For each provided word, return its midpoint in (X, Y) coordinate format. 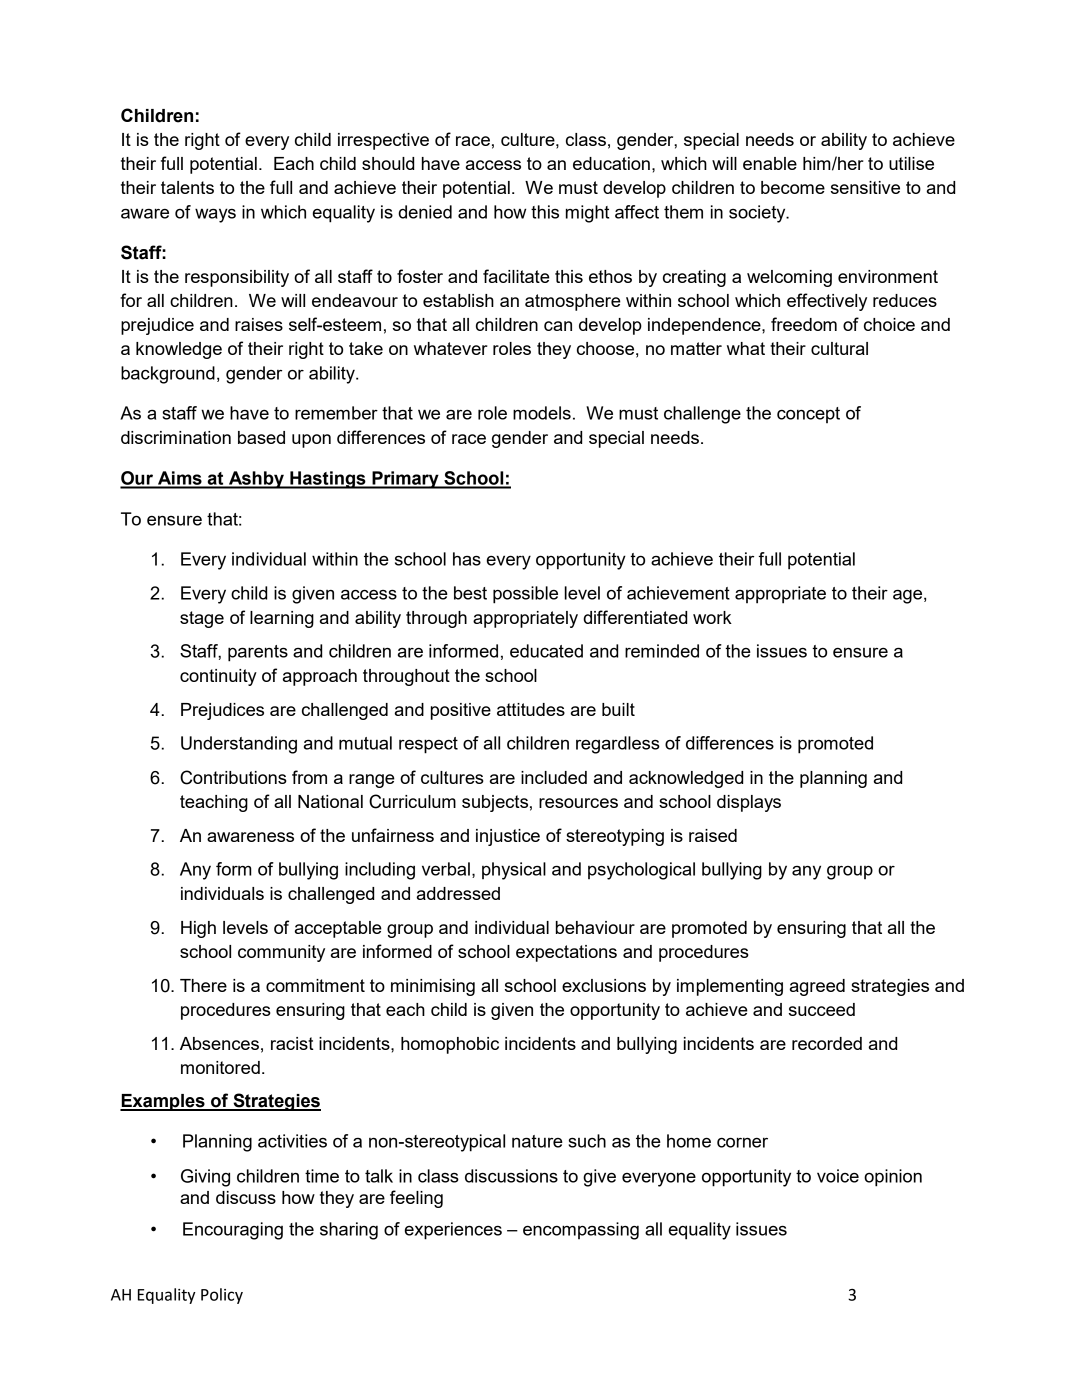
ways (215, 215)
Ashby (256, 480)
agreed (817, 987)
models (542, 413)
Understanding (239, 745)
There (203, 985)
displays (749, 803)
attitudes (531, 709)
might (587, 214)
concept (808, 415)
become (793, 187)
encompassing (581, 1231)
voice (838, 1176)
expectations (566, 953)
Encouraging (233, 1231)
